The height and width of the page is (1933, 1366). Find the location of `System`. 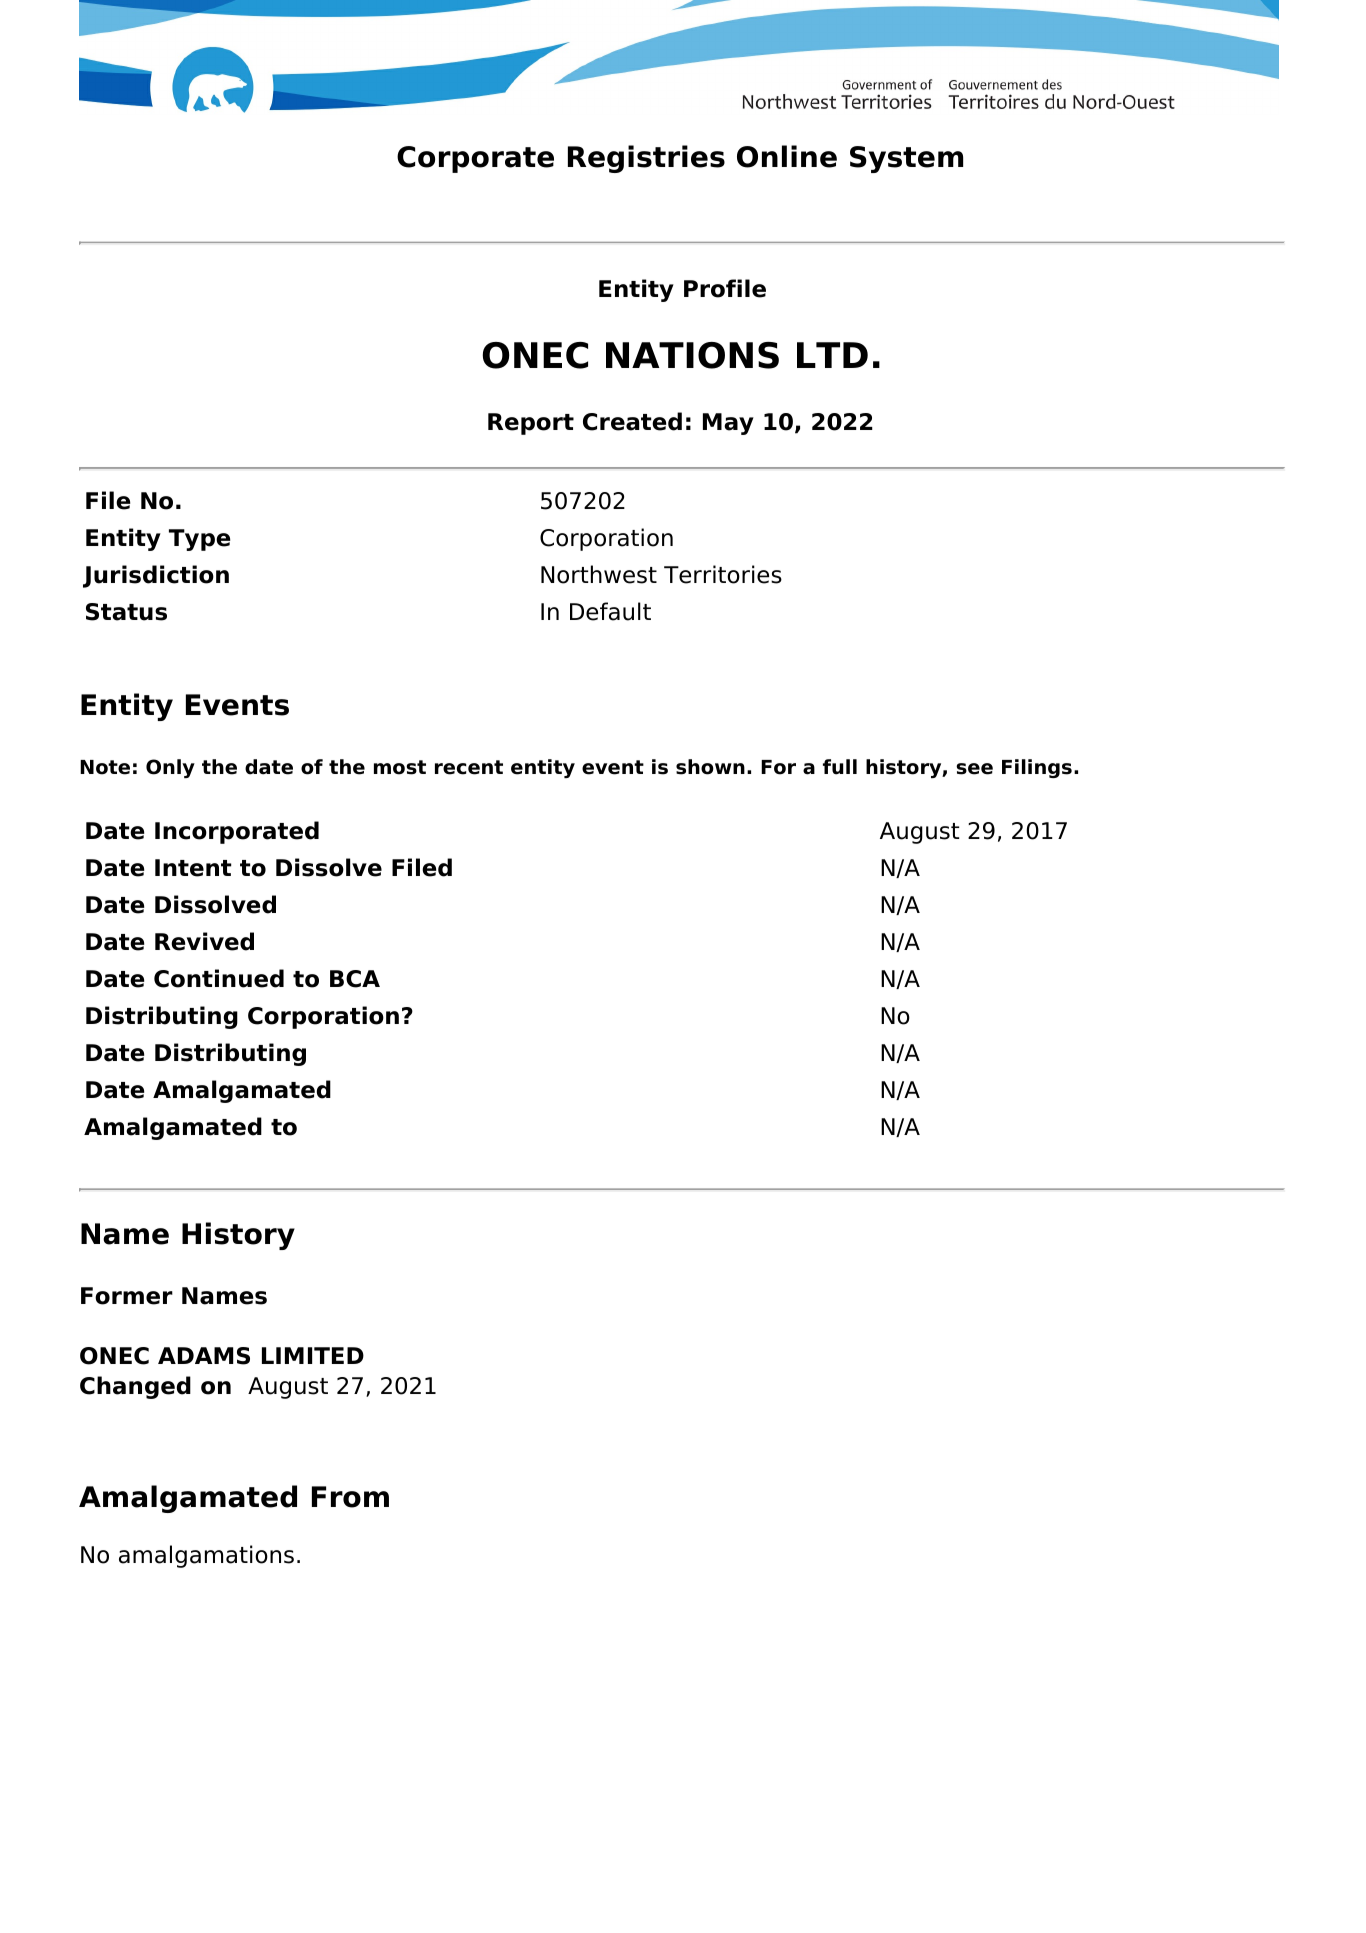

System is located at coordinates (906, 159).
